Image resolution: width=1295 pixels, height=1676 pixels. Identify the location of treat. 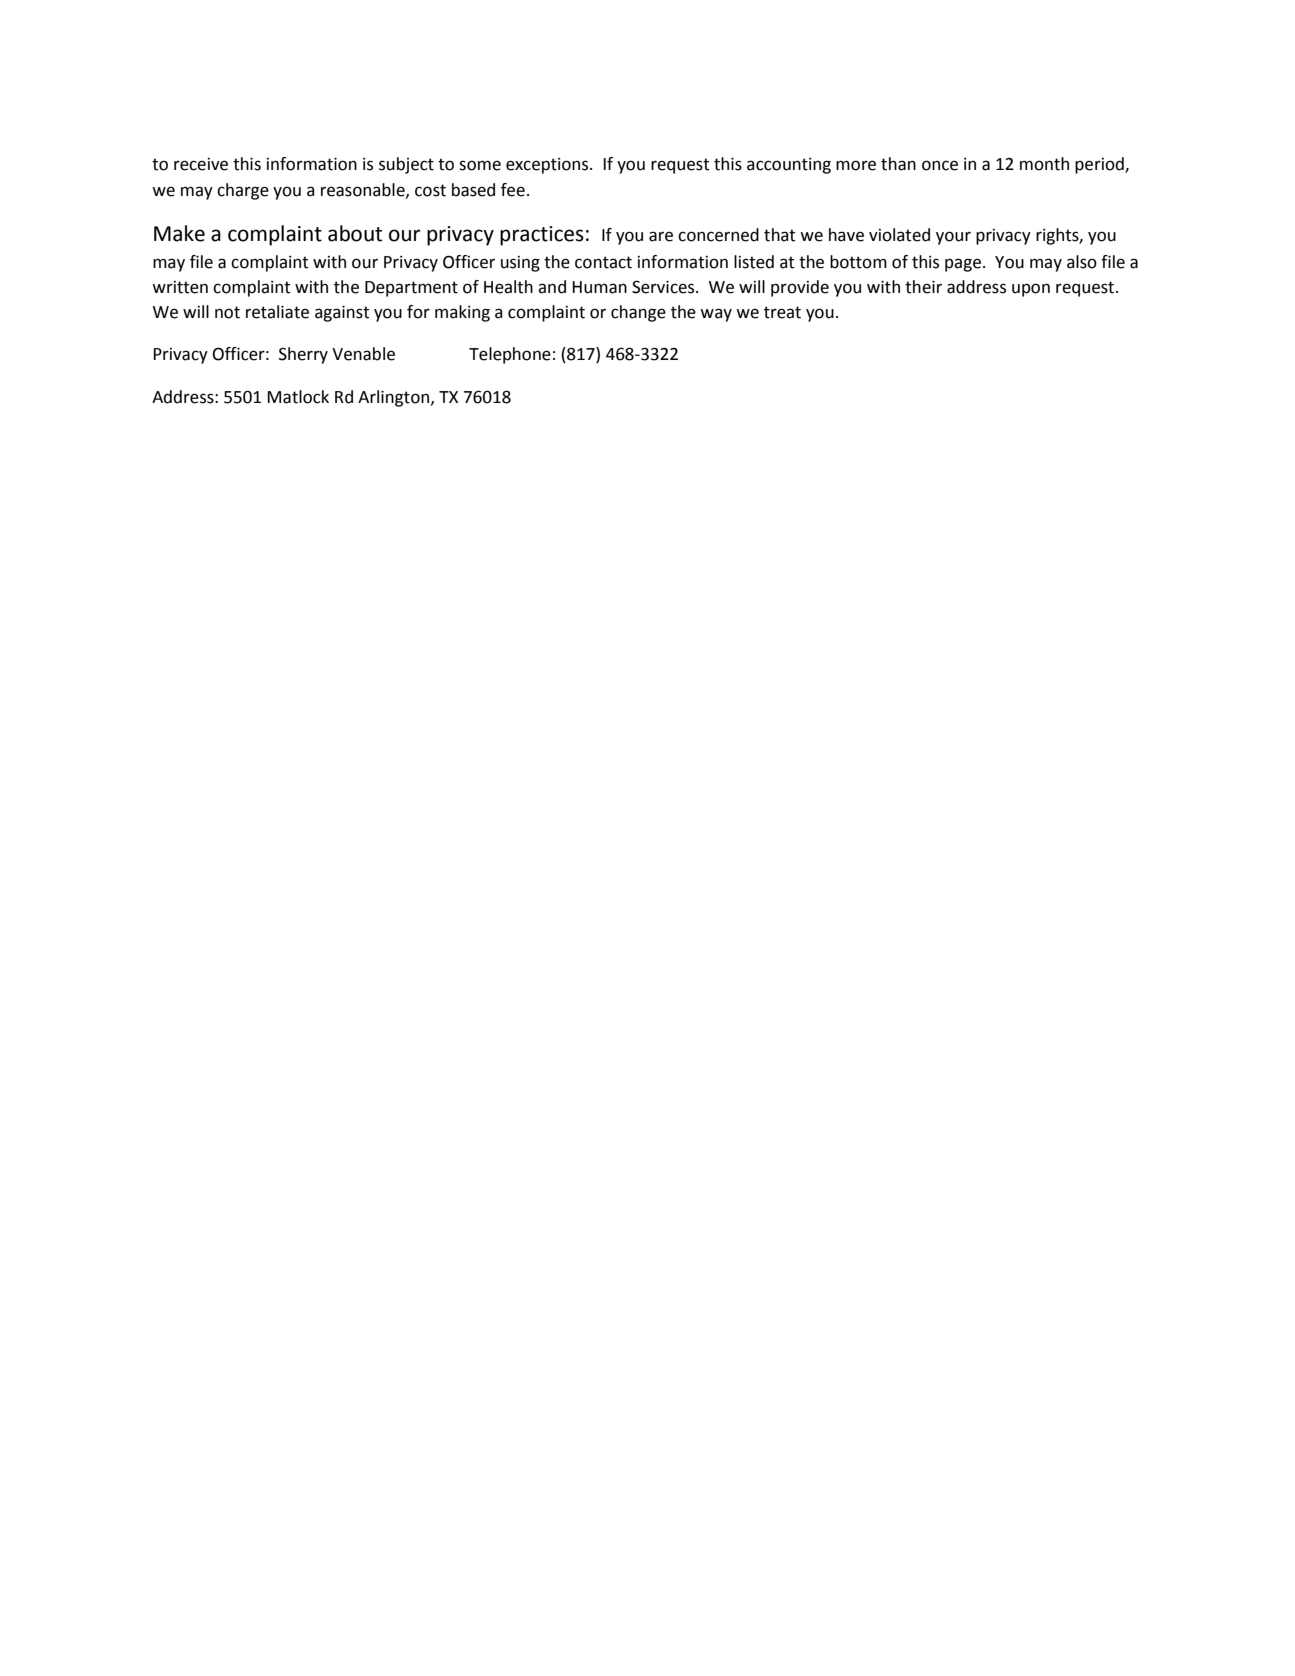
(782, 312).
